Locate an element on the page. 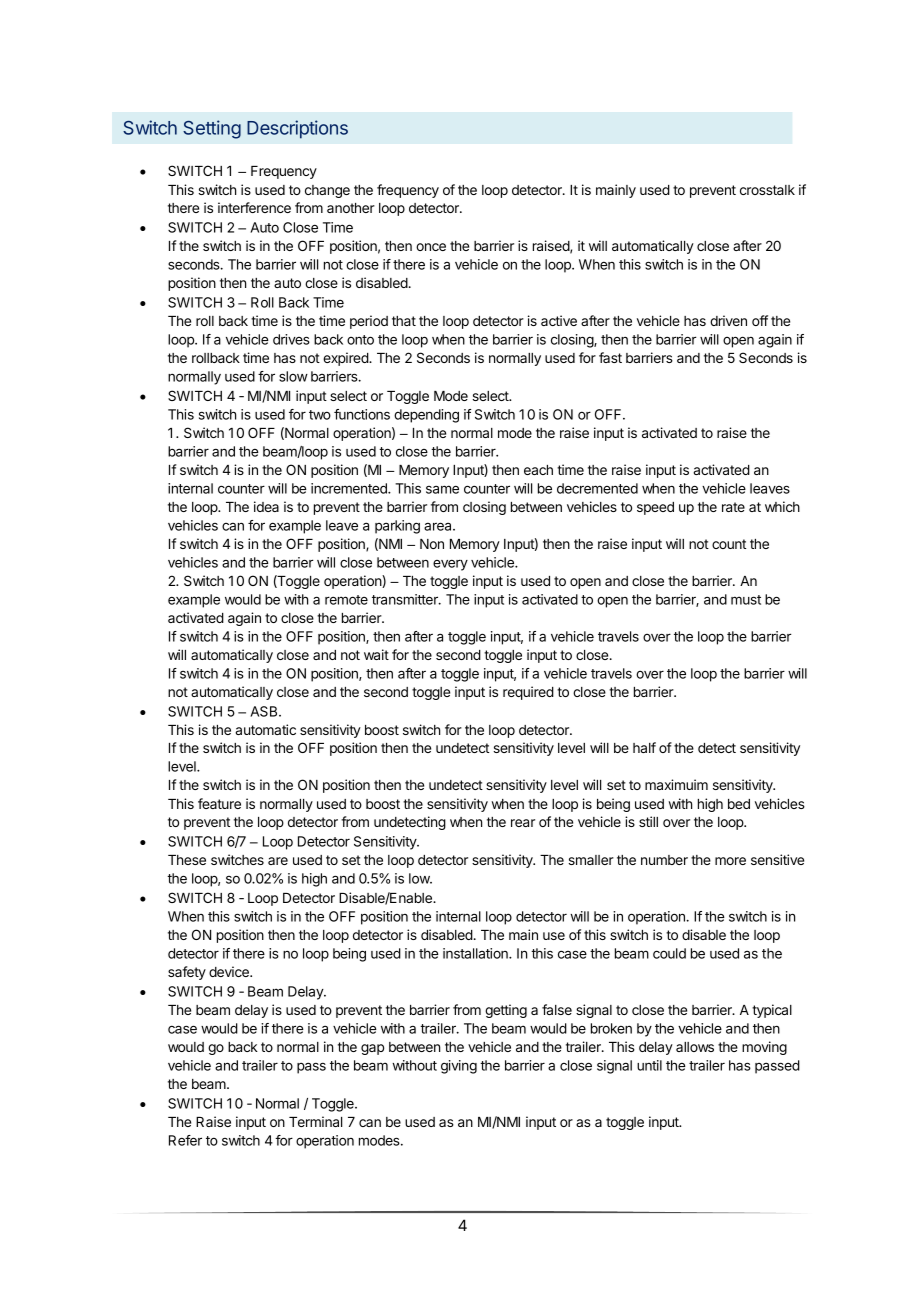 This page has height=1308, width=924. must is located at coordinates (746, 600).
